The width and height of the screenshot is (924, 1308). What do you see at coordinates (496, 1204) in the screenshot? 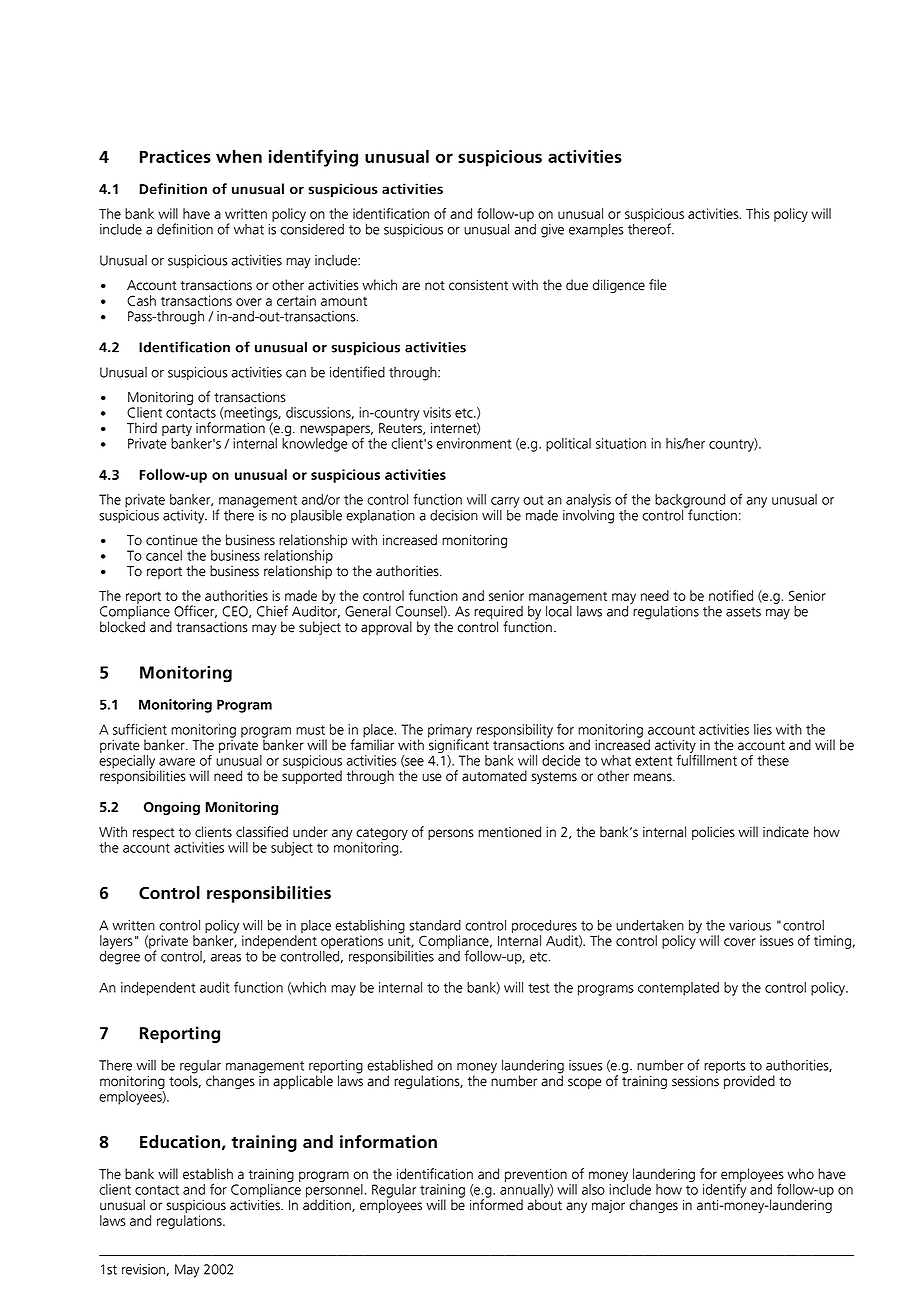
I see `informed` at bounding box center [496, 1204].
